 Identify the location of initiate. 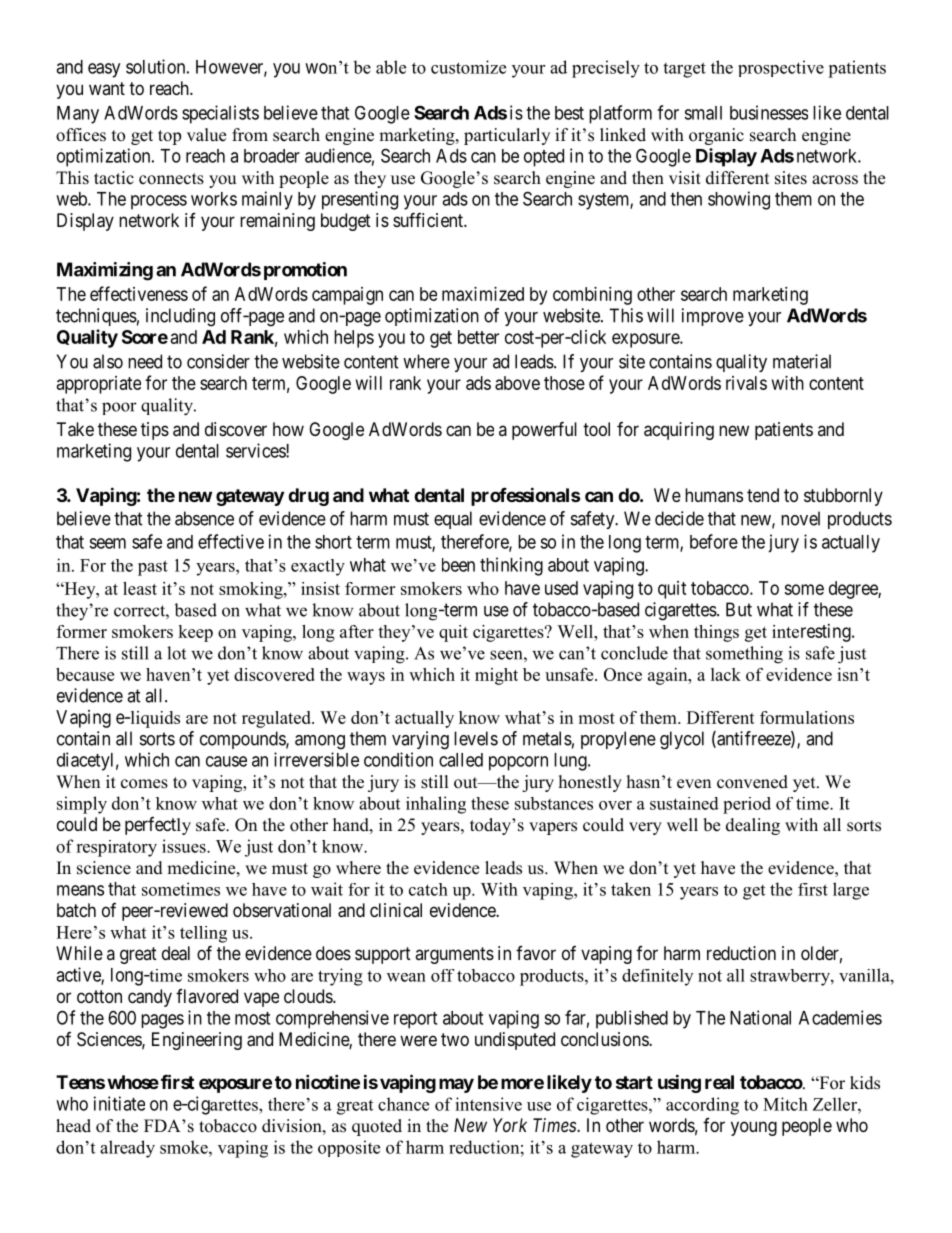
(119, 1103).
